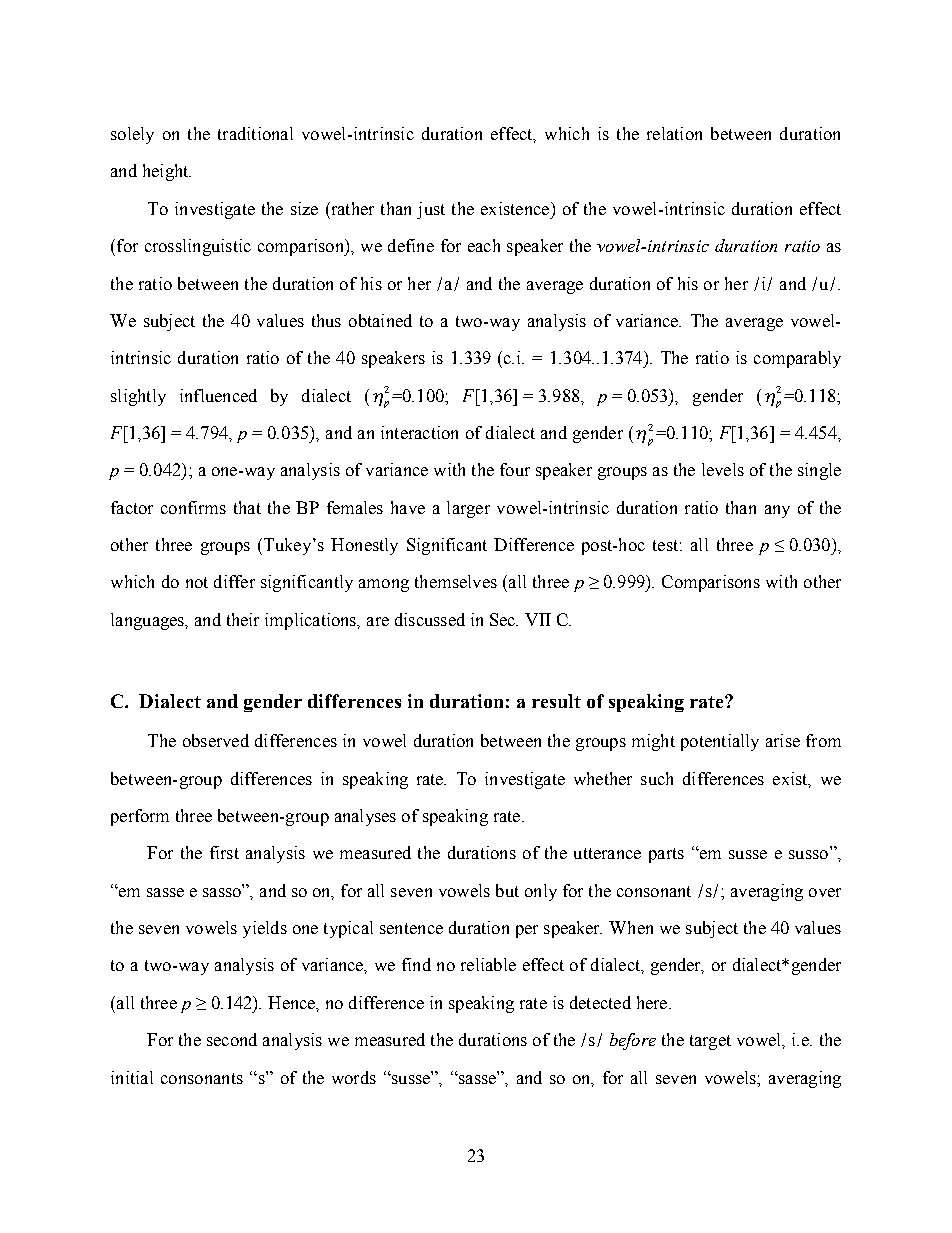 The height and width of the screenshot is (1233, 952). I want to click on second, so click(232, 1039).
